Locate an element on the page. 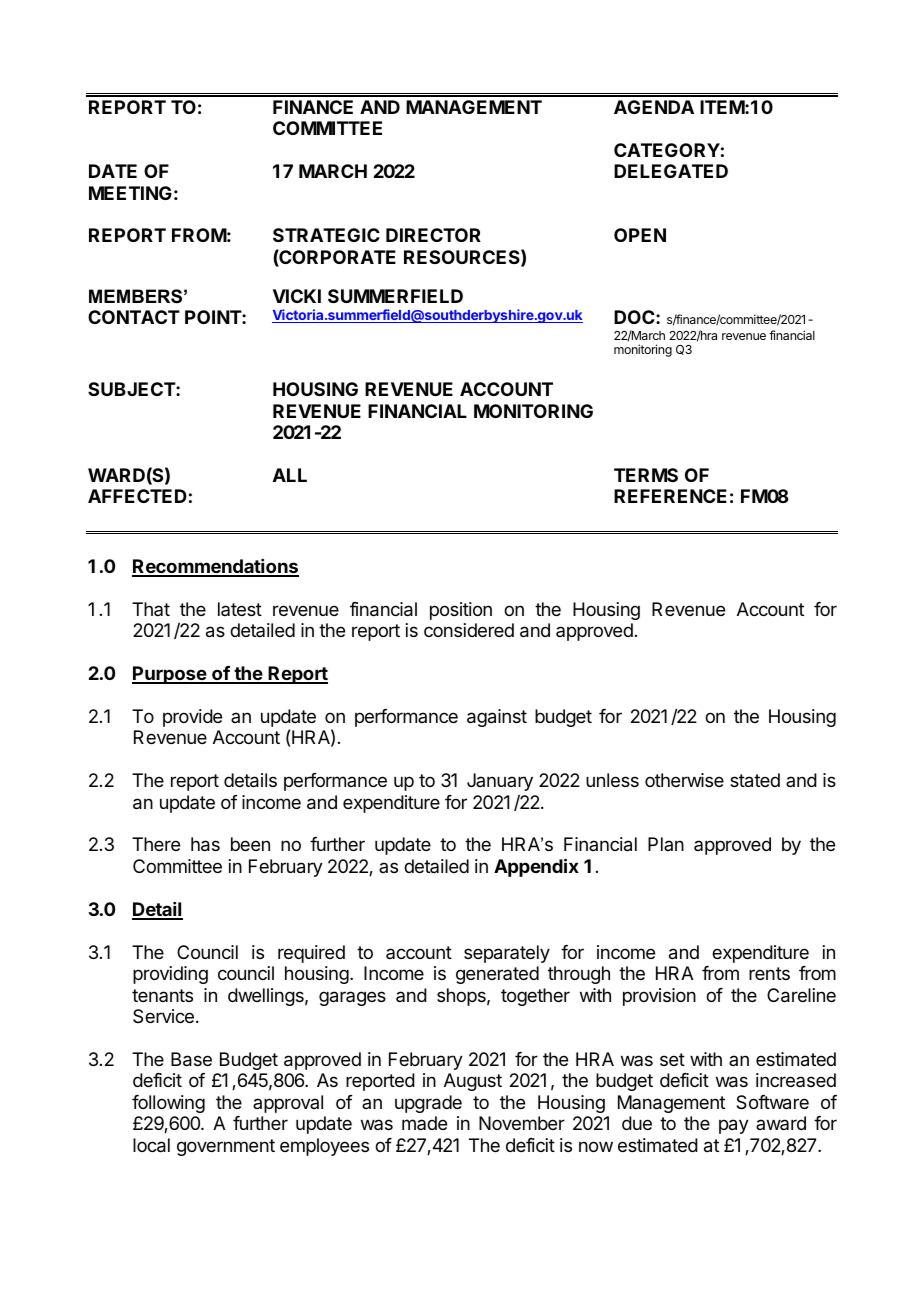  government is located at coordinates (226, 1147).
